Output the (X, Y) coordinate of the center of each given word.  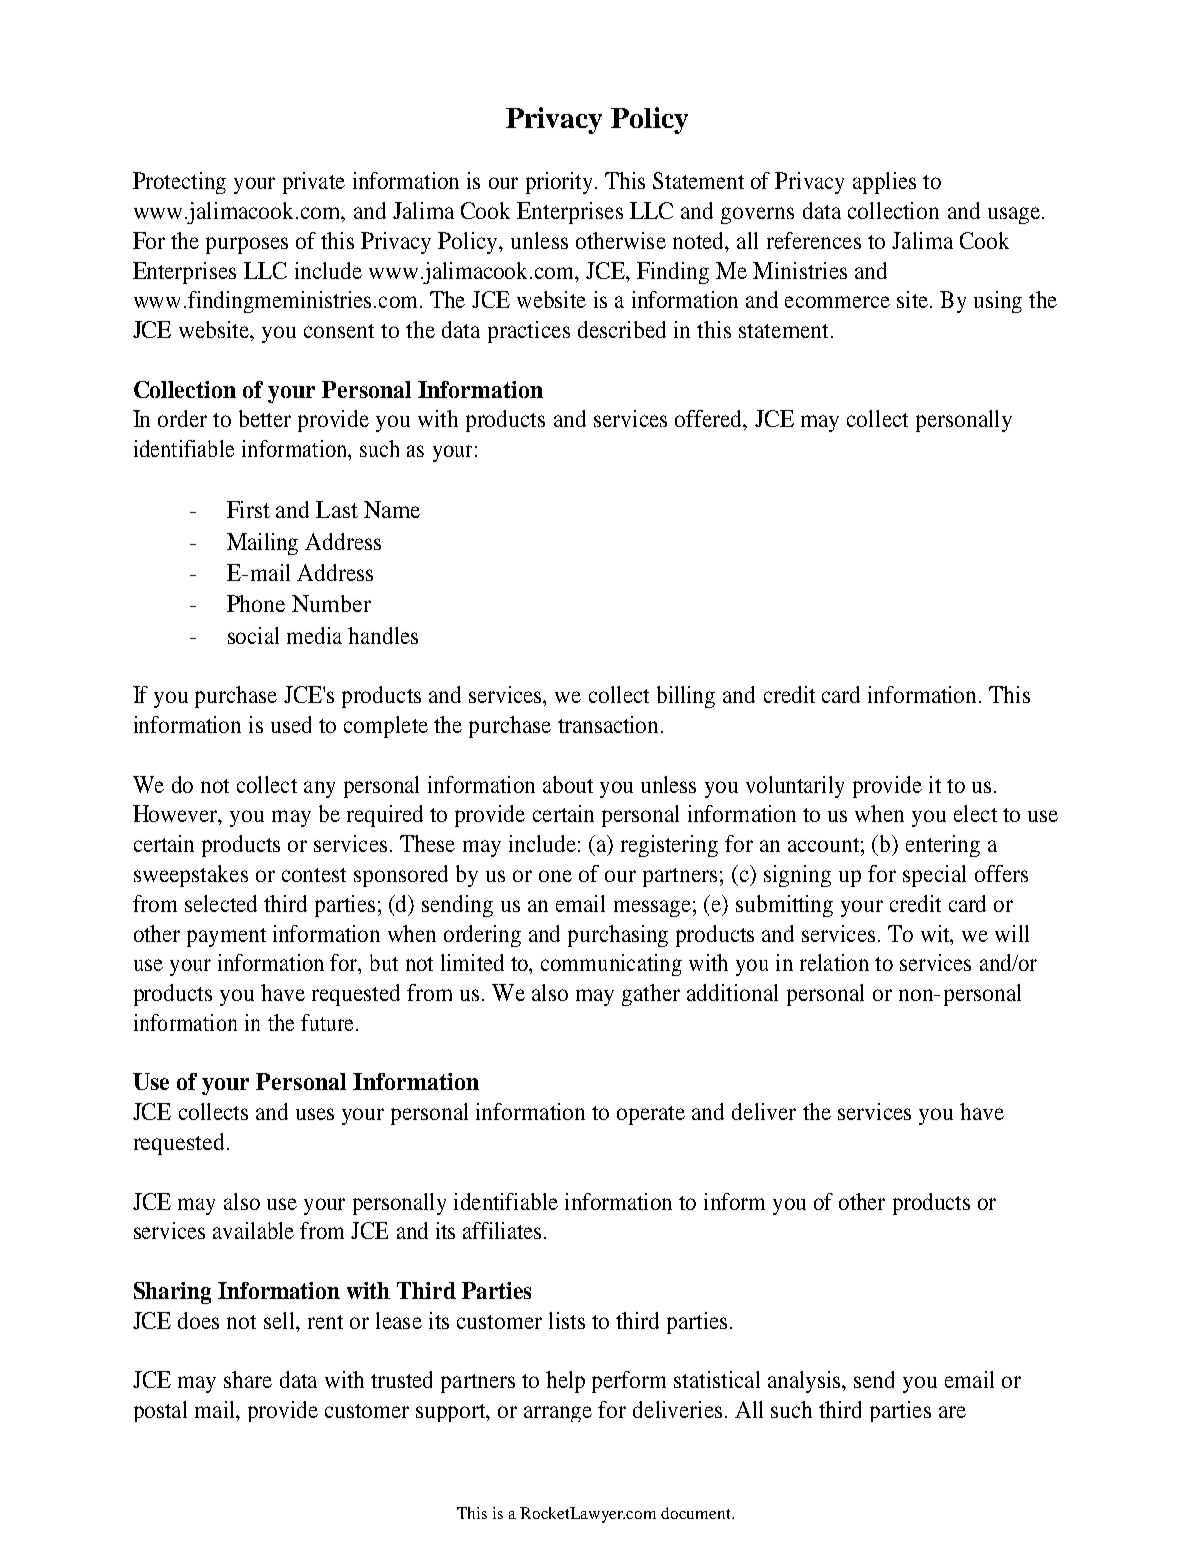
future (327, 1022)
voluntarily (795, 787)
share (248, 1379)
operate (651, 1115)
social (253, 635)
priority (559, 183)
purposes (247, 245)
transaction (610, 724)
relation (834, 962)
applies (884, 183)
